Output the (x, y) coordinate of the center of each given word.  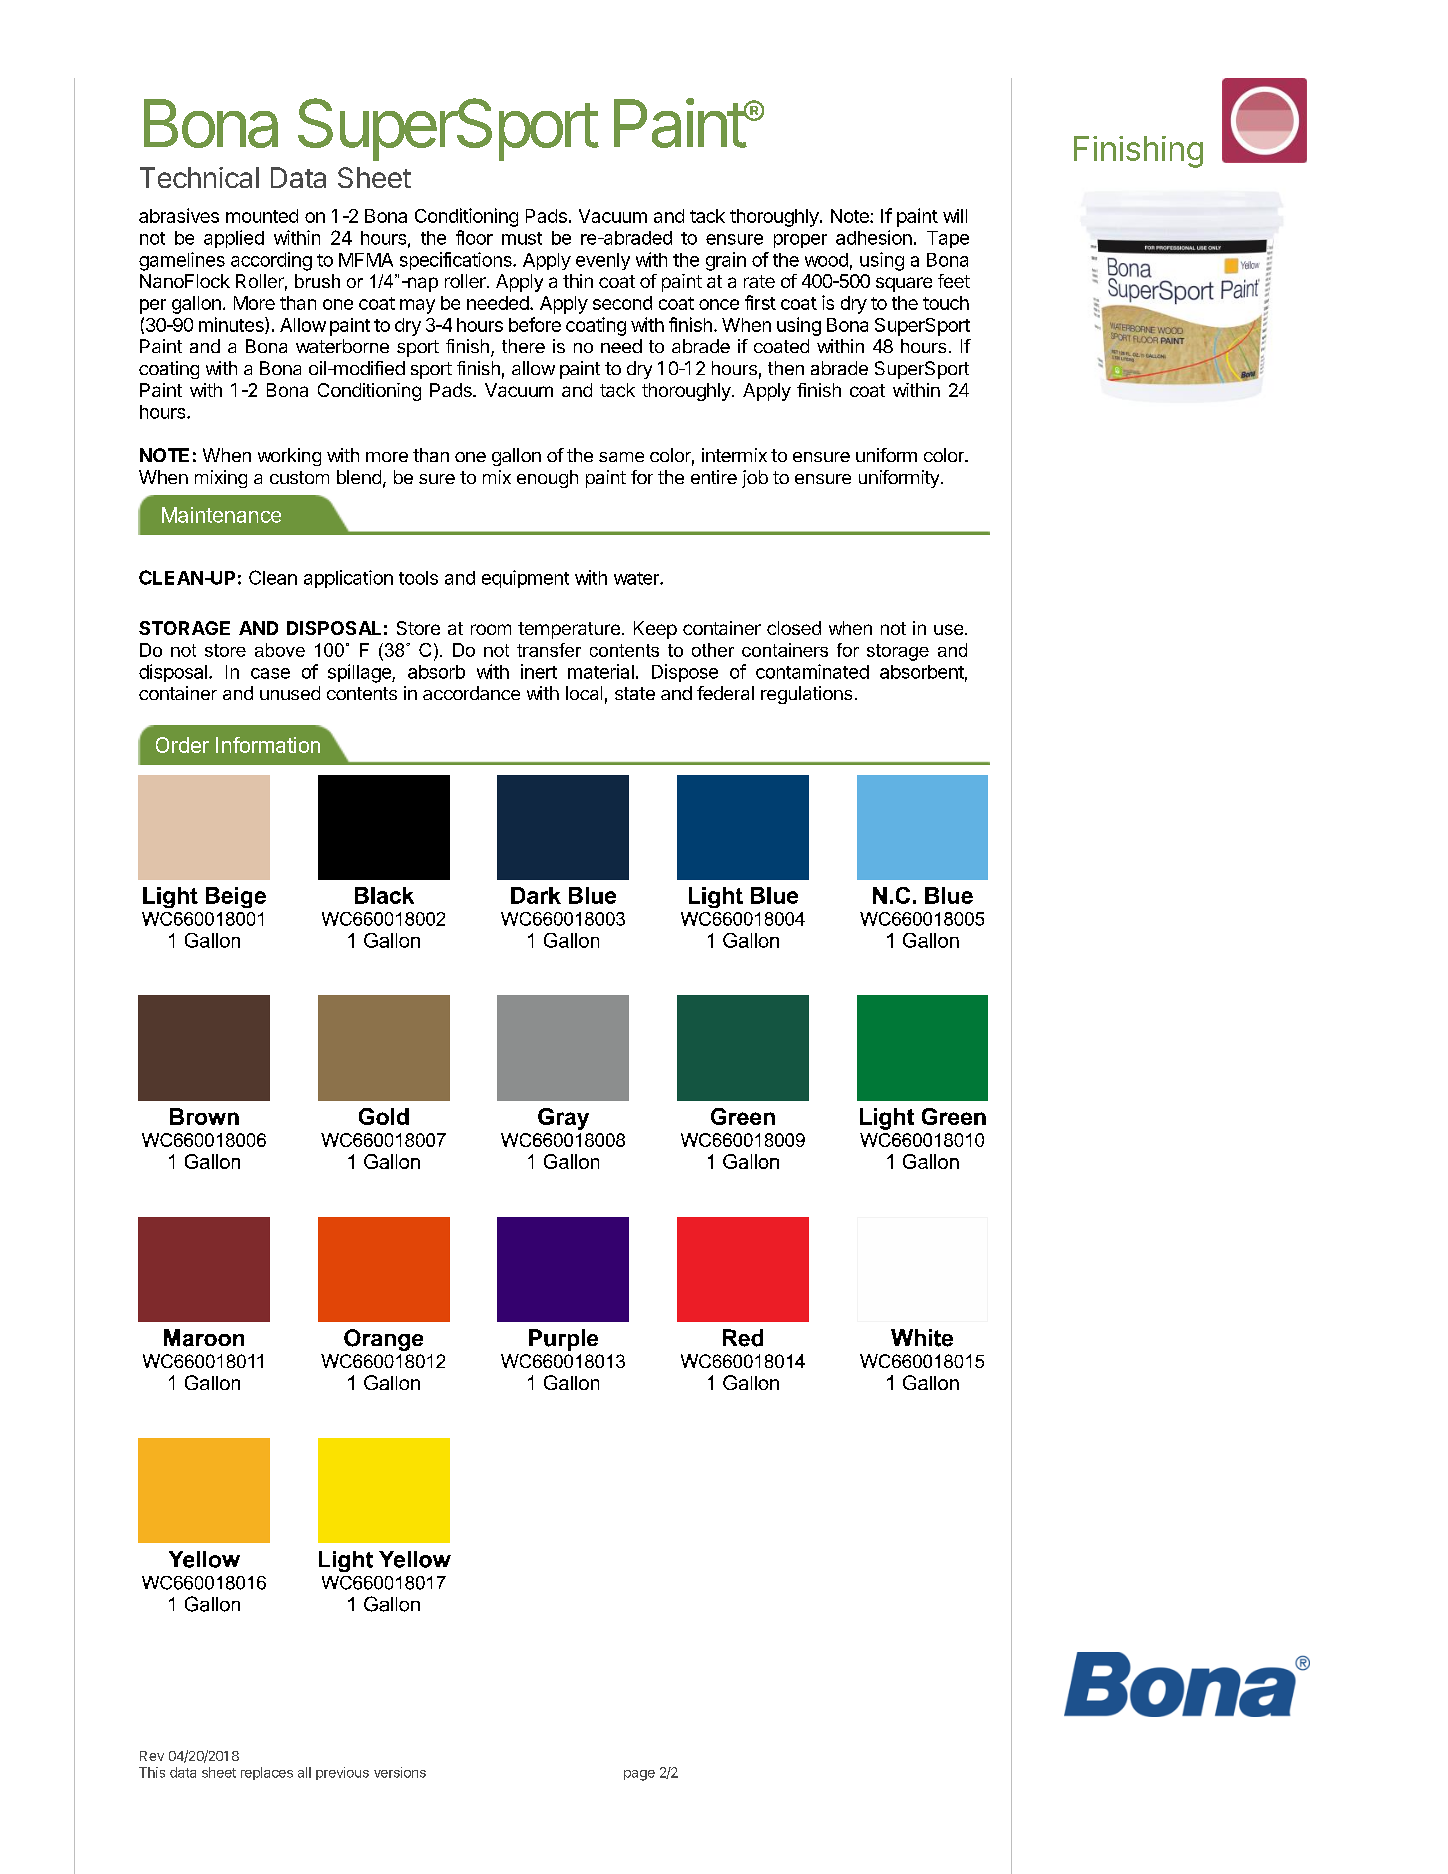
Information (268, 745)
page (639, 1775)
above (280, 650)
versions (400, 1772)
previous (342, 1773)
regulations (806, 695)
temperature (569, 630)
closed (794, 628)
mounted (262, 216)
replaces (267, 1773)
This (152, 1772)
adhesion (874, 237)
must (522, 238)
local (584, 693)
